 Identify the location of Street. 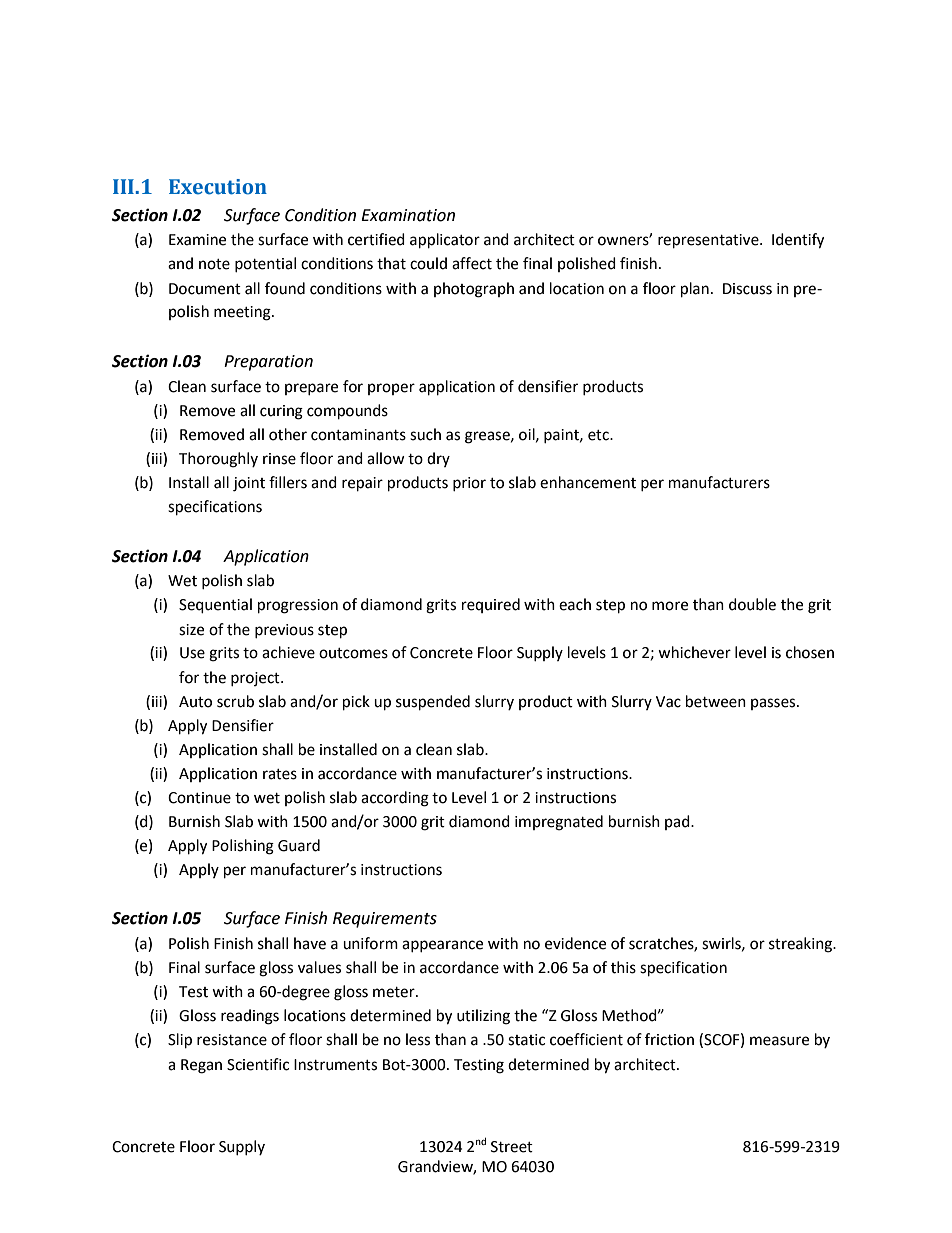
(512, 1147).
